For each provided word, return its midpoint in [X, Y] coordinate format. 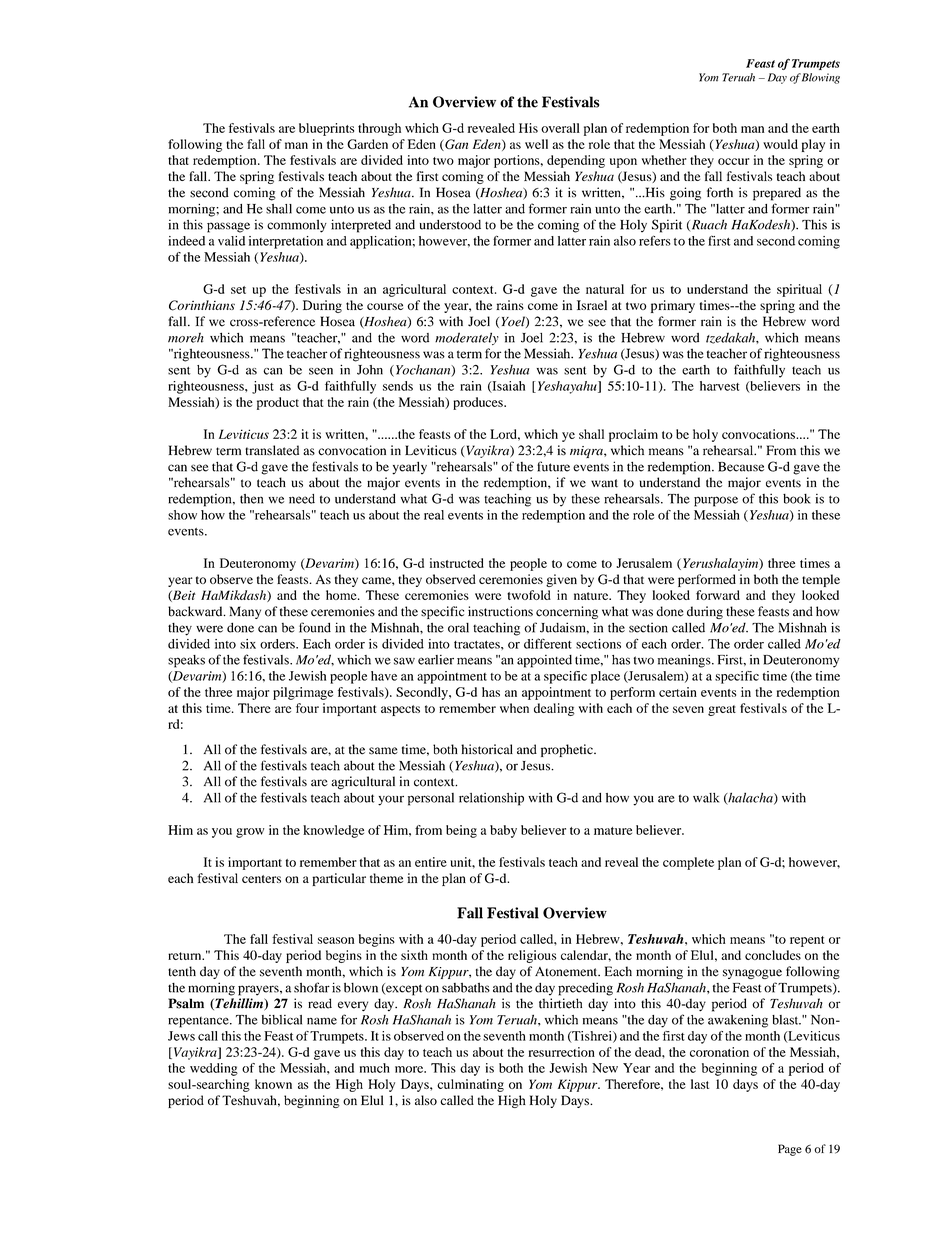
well [536, 144]
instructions [500, 611]
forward [718, 595]
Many [245, 612]
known [273, 1084]
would [780, 144]
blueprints [326, 129]
